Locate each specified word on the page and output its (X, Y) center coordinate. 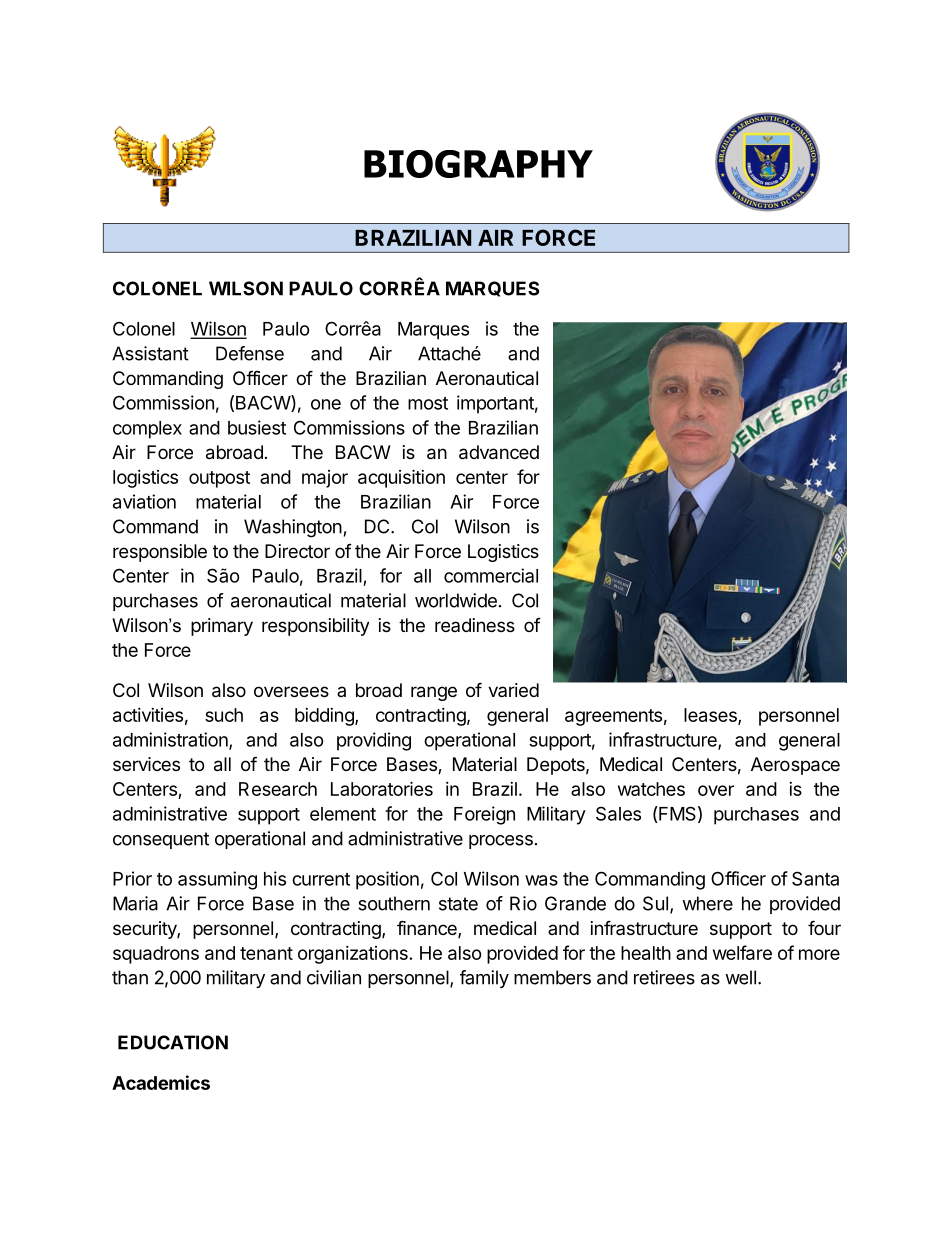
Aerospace (795, 766)
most (428, 403)
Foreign (484, 815)
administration (171, 740)
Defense (250, 353)
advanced (499, 452)
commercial (491, 575)
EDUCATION (173, 1042)
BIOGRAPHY (478, 164)
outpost (219, 479)
